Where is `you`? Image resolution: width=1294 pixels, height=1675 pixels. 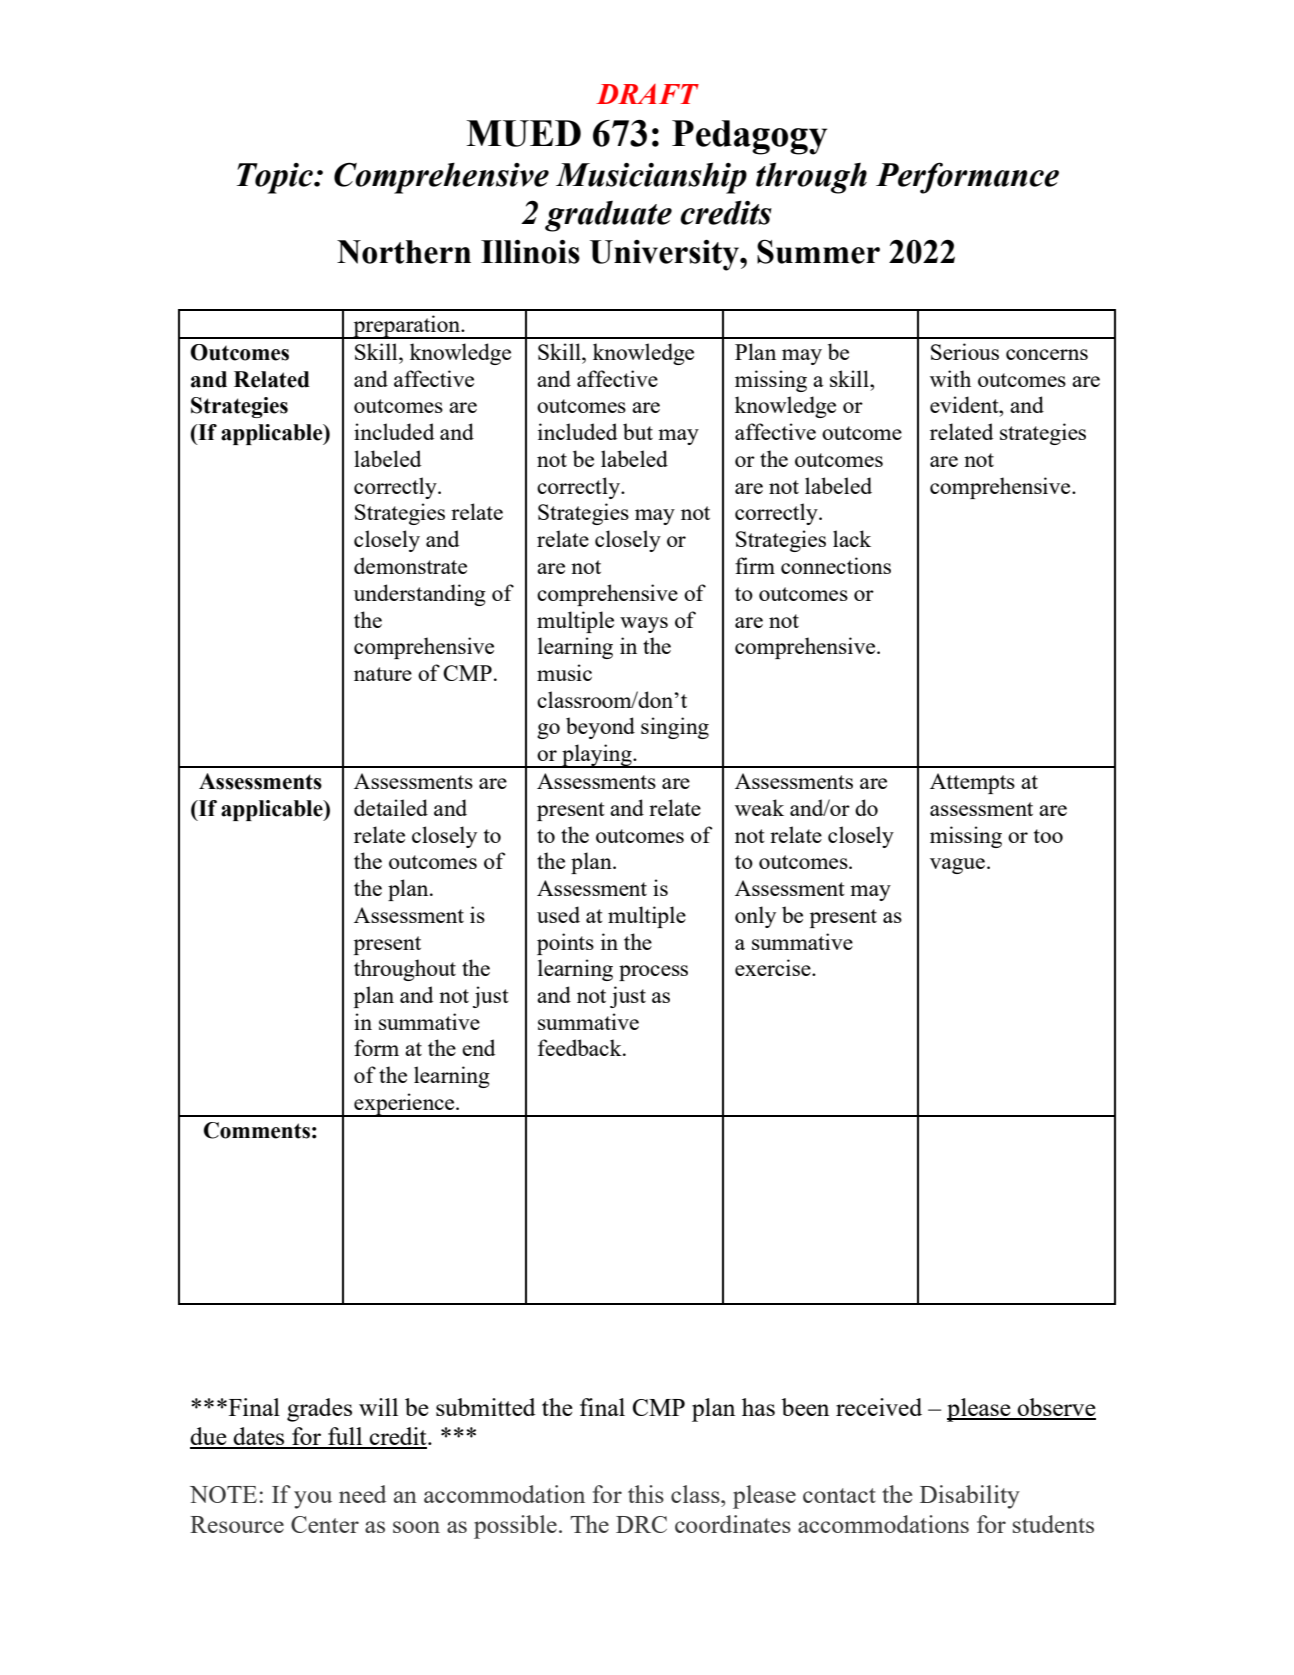
you is located at coordinates (313, 1500).
